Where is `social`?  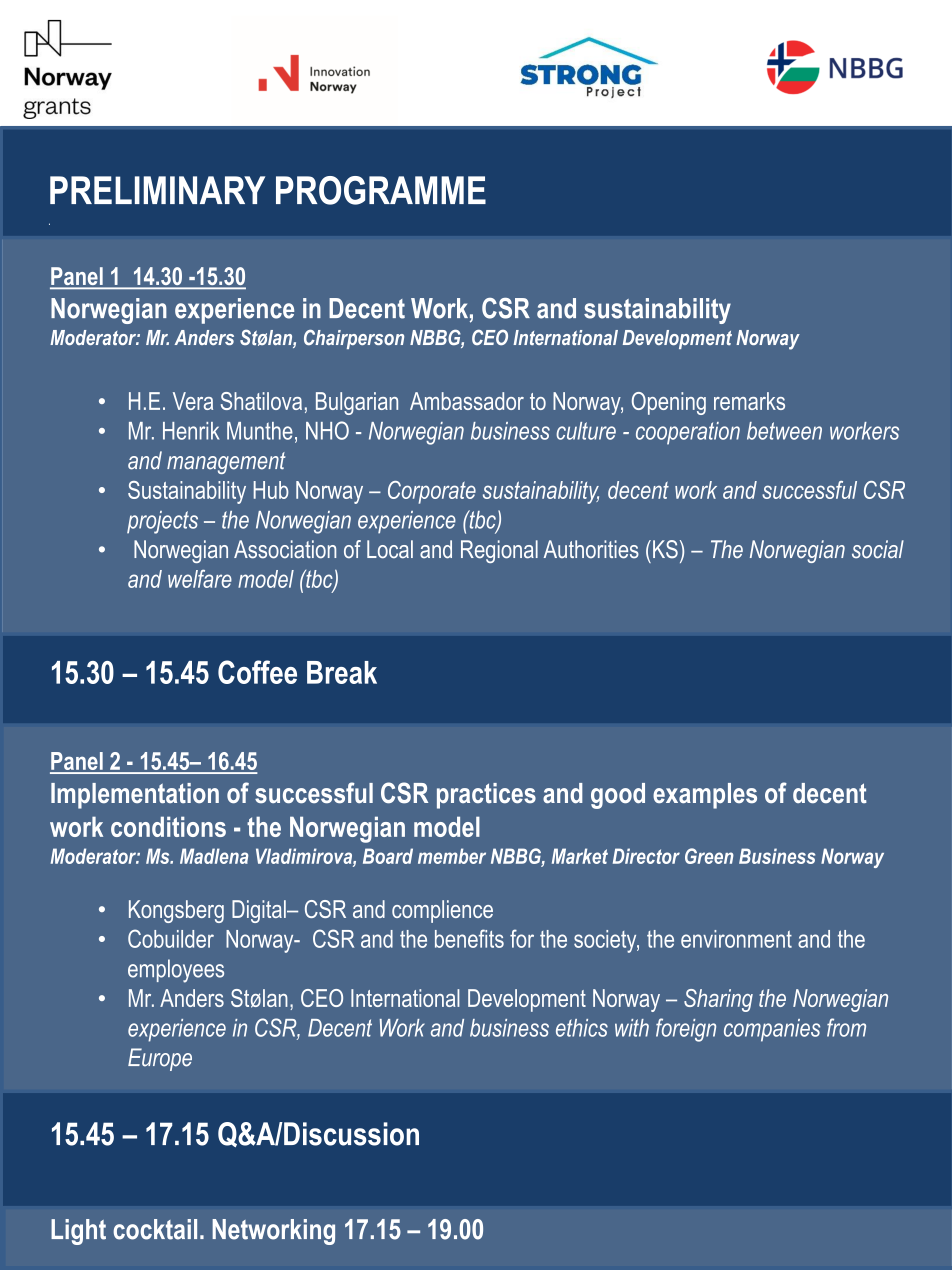 social is located at coordinates (878, 549).
